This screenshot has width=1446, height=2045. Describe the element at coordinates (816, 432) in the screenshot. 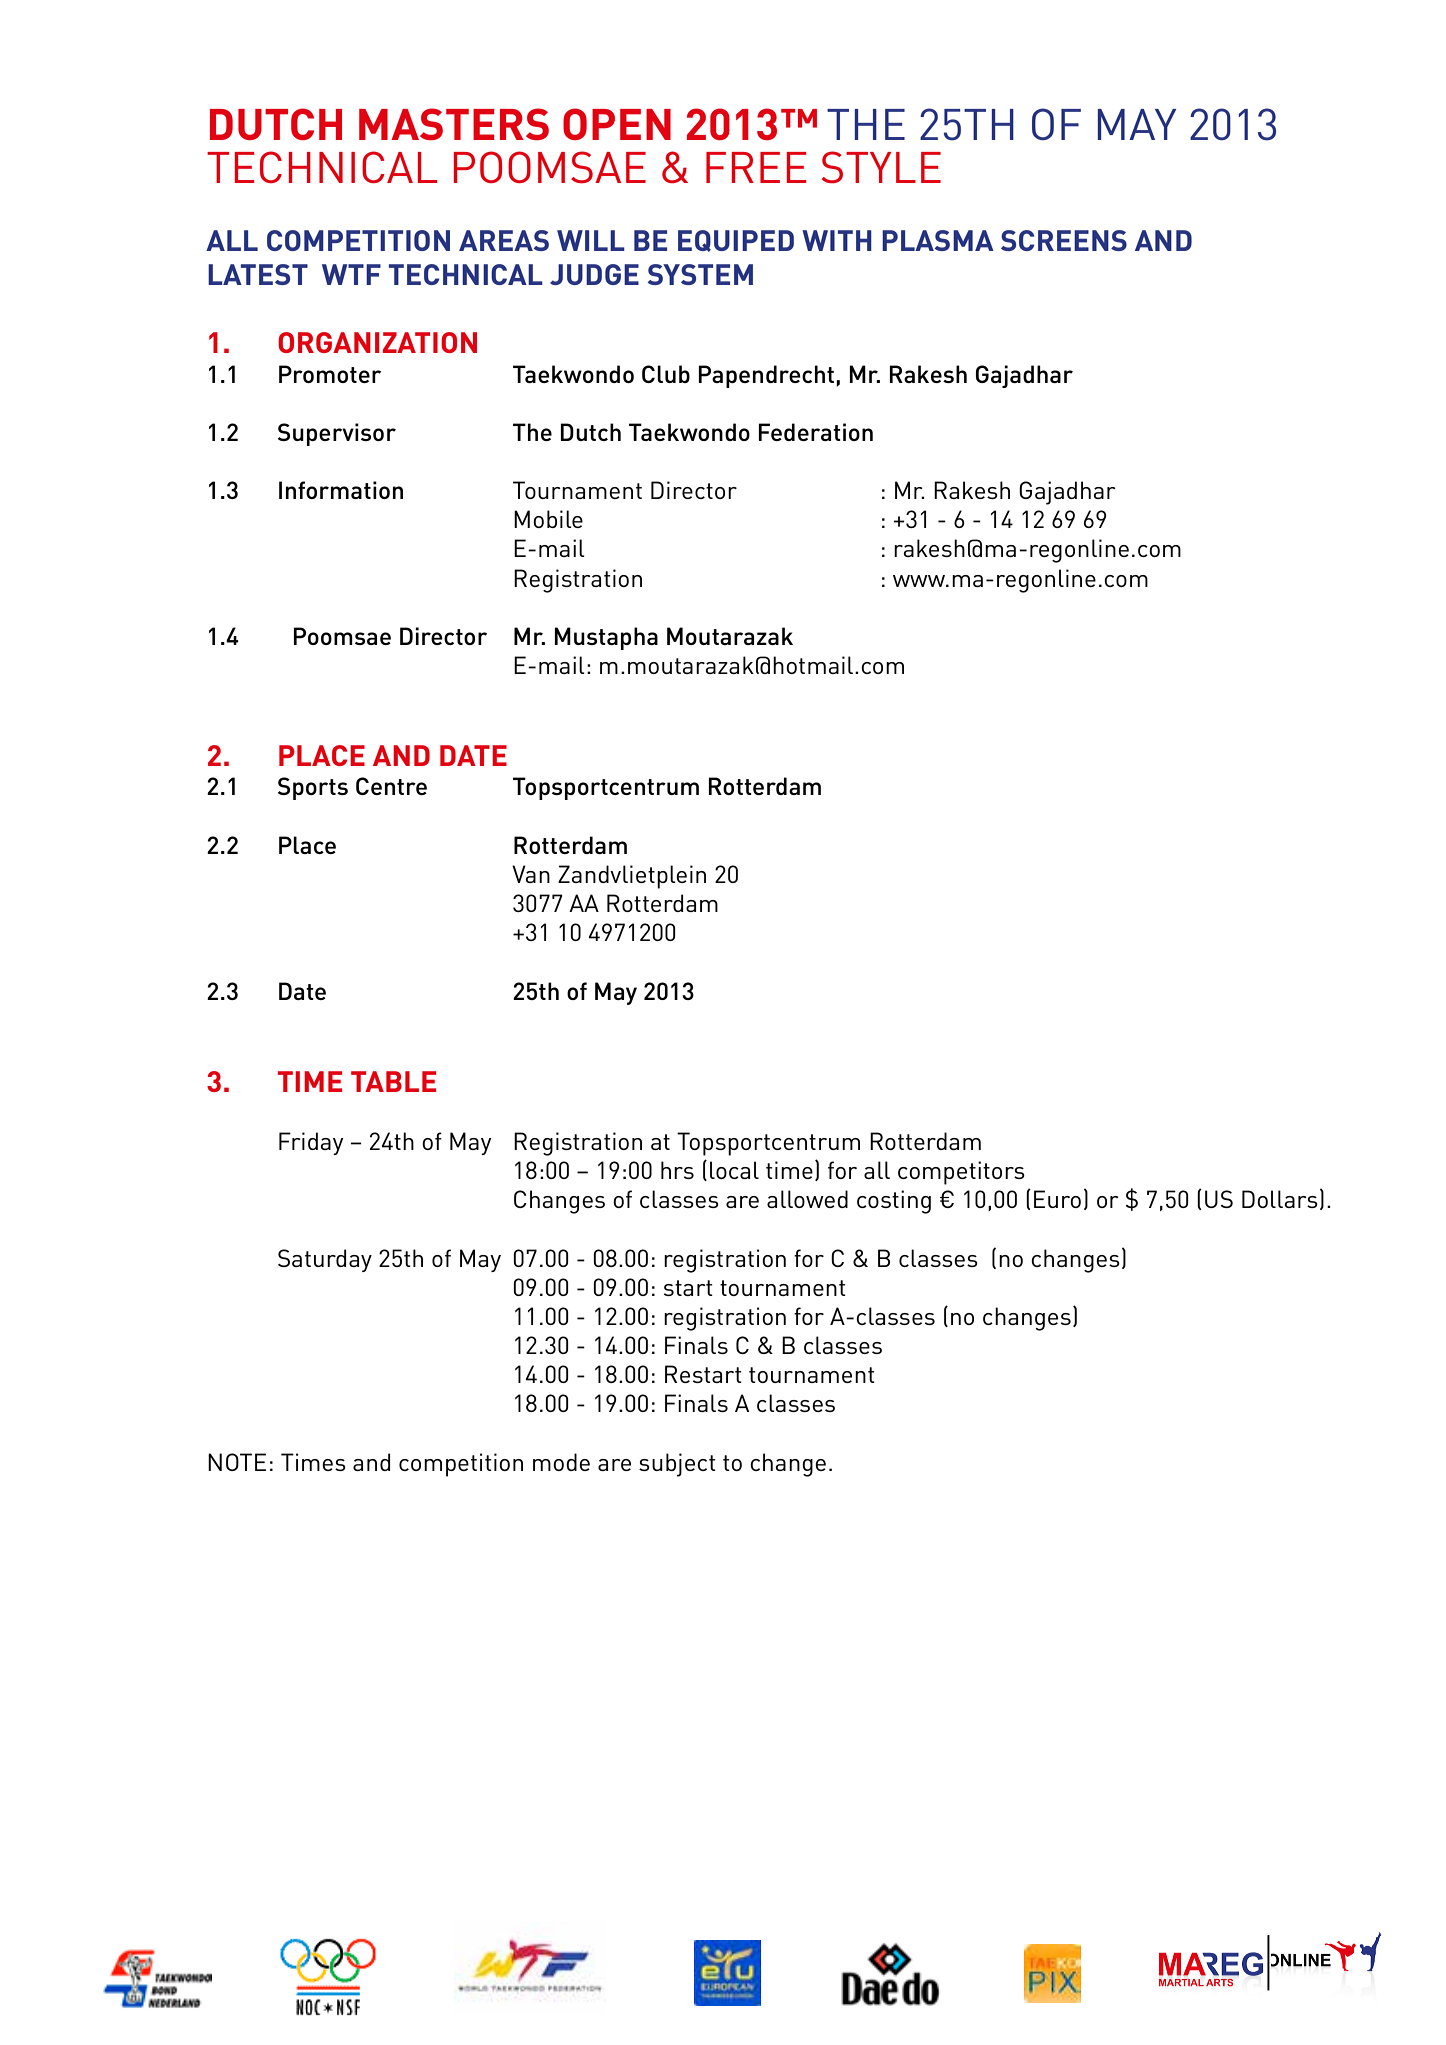

I see `Federation` at that location.
